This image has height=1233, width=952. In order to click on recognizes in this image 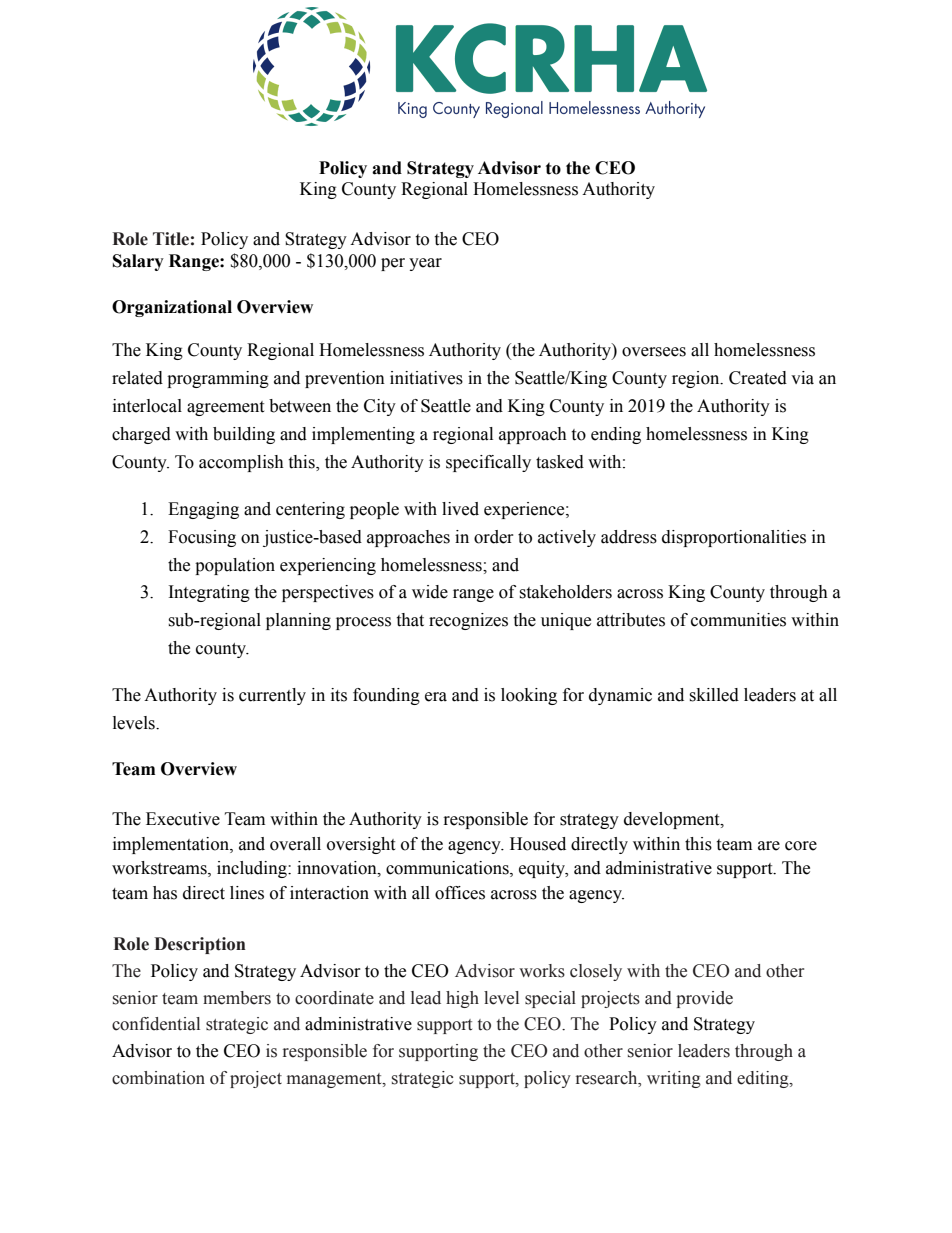, I will do `click(468, 621)`.
